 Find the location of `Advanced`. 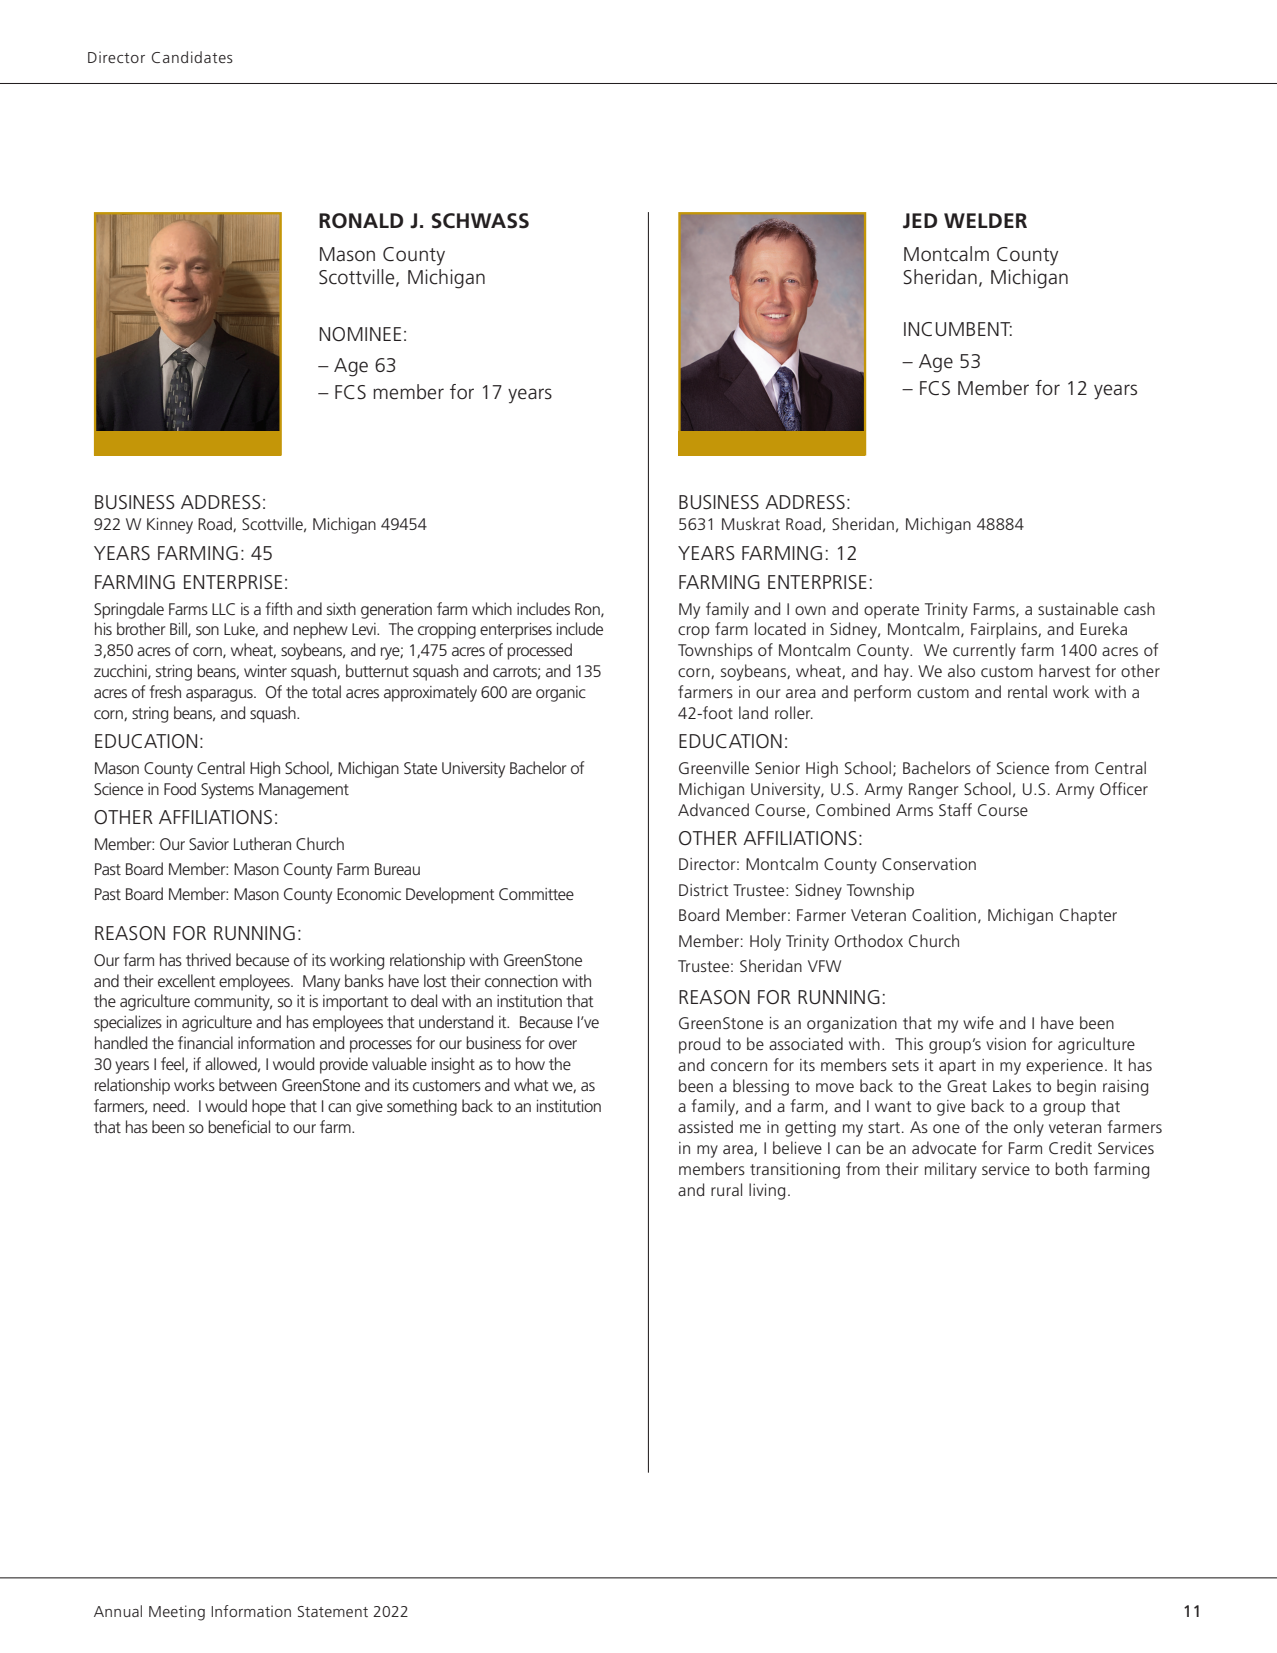

Advanced is located at coordinates (713, 809).
